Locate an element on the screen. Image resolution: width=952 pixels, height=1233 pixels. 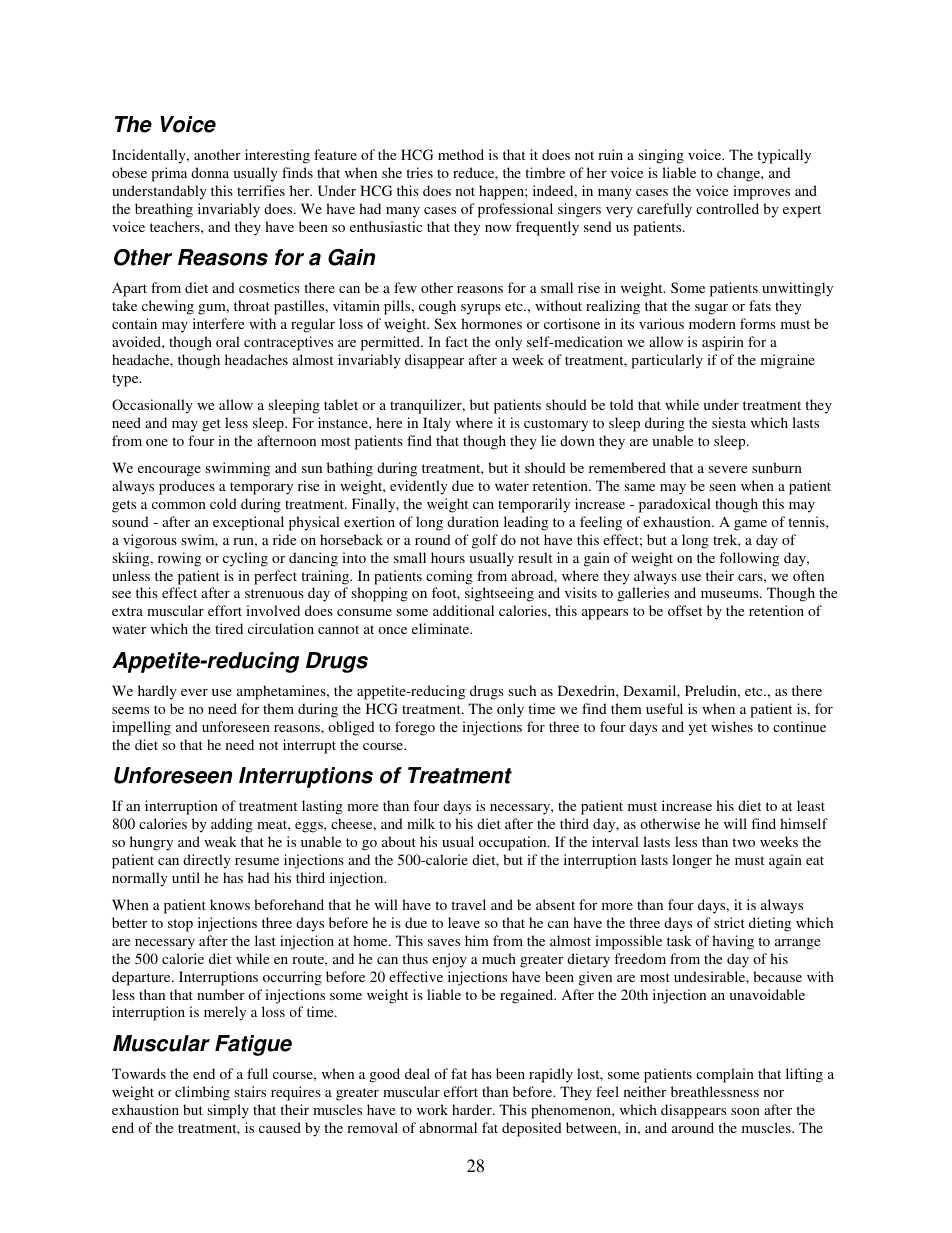
donna is located at coordinates (210, 172).
